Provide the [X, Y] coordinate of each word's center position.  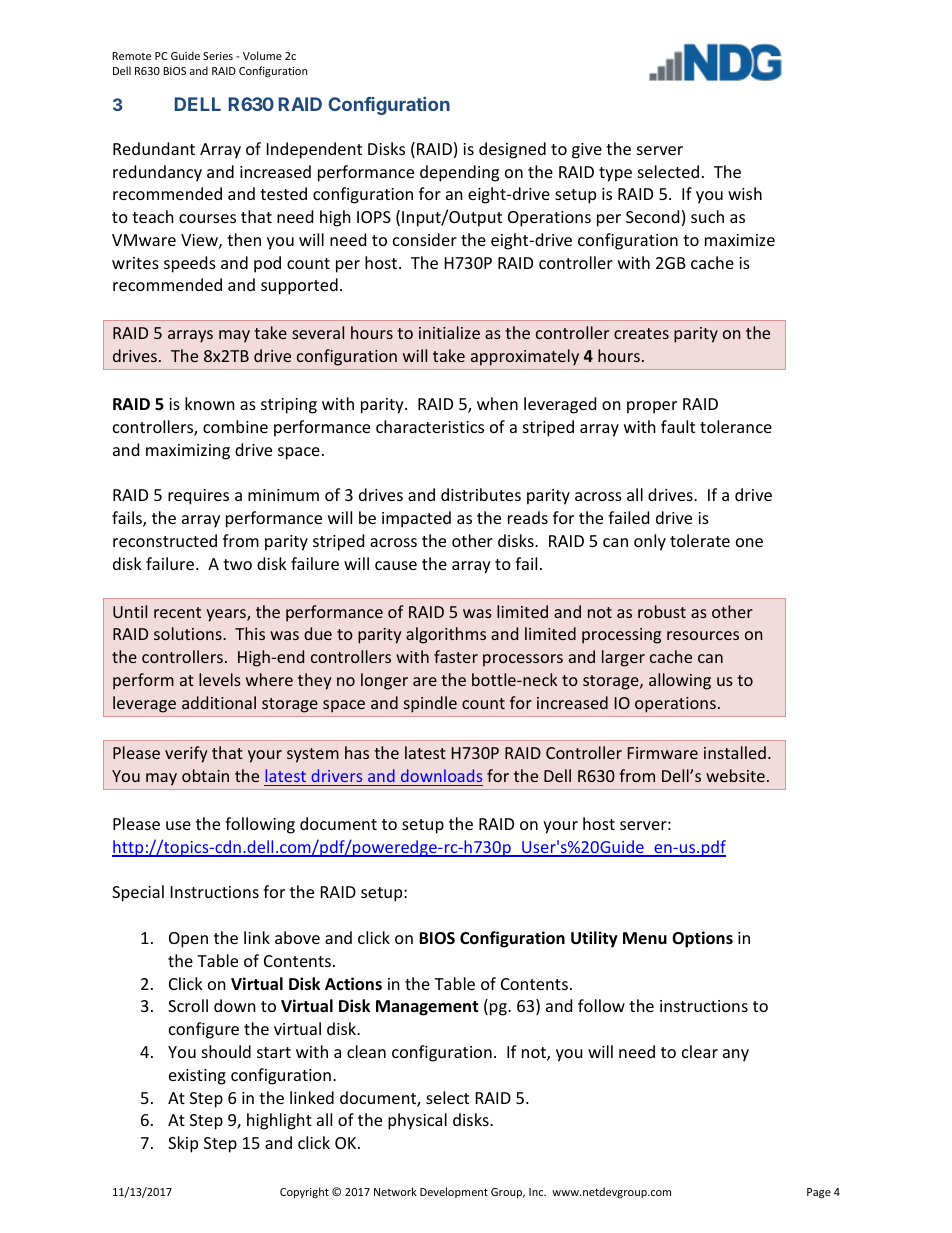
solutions [189, 633]
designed [512, 150]
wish [745, 193]
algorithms [446, 635]
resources [703, 635]
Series [218, 56]
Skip [183, 1144]
